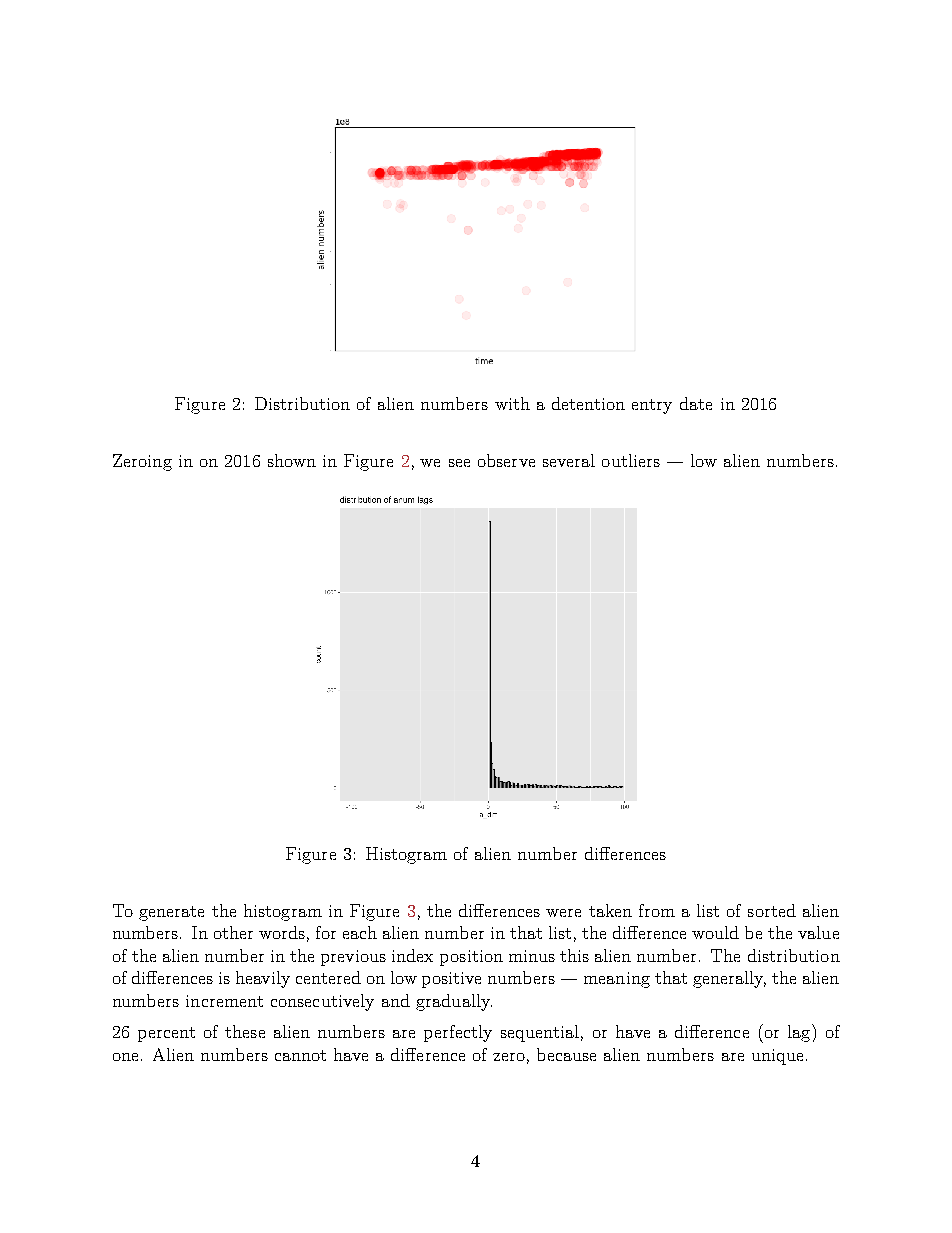 The height and width of the screenshot is (1233, 952). Describe the element at coordinates (696, 403) in the screenshot. I see `date` at that location.
